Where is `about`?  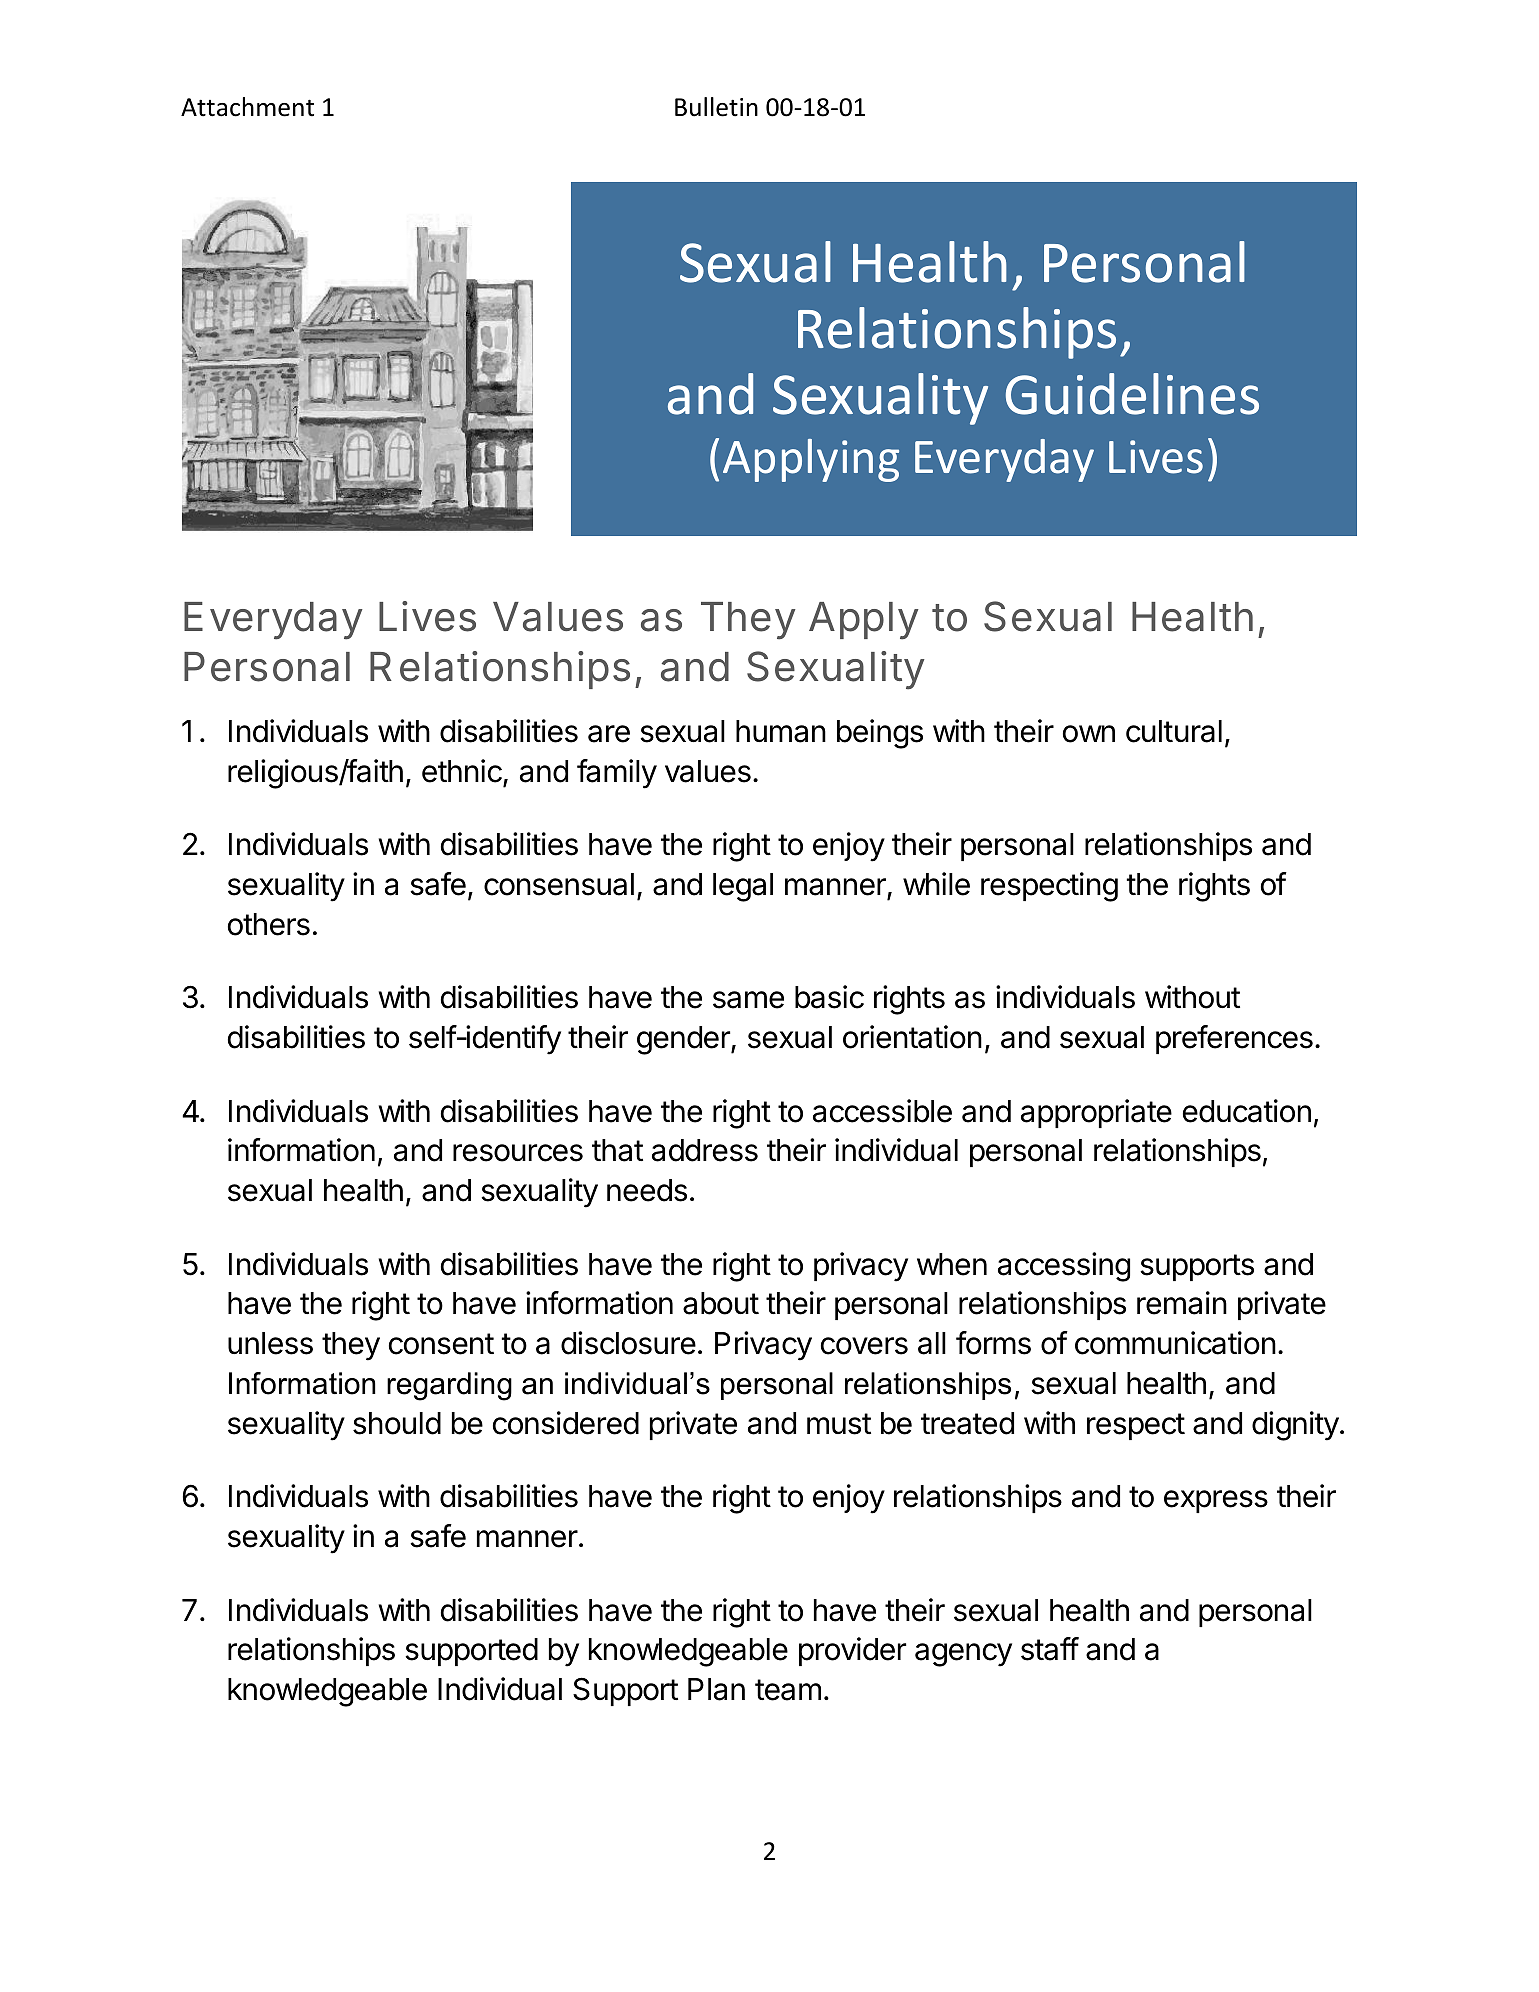
about is located at coordinates (721, 1303).
